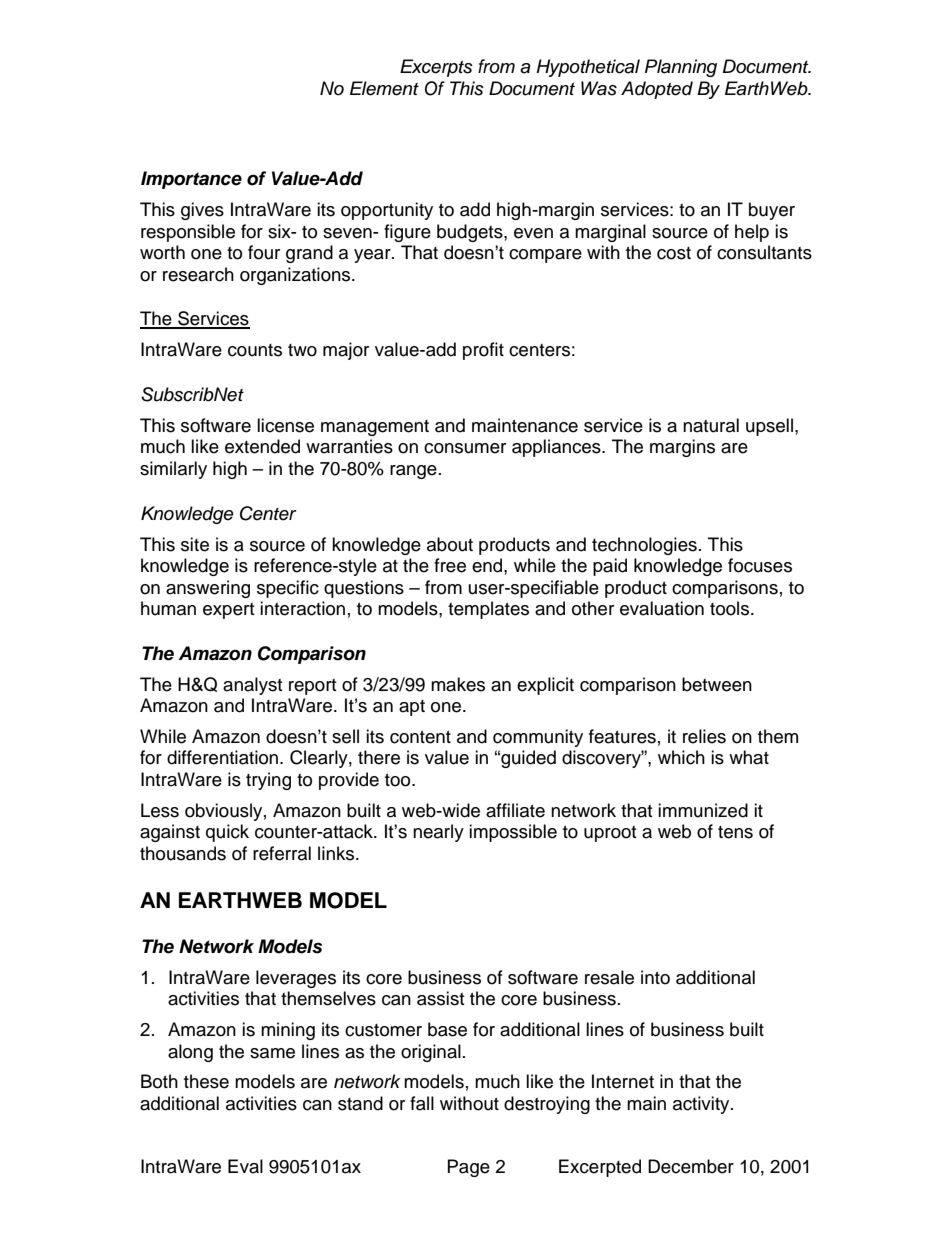 This document has width=952, height=1233. Describe the element at coordinates (436, 68) in the document. I see `Excerpts` at that location.
